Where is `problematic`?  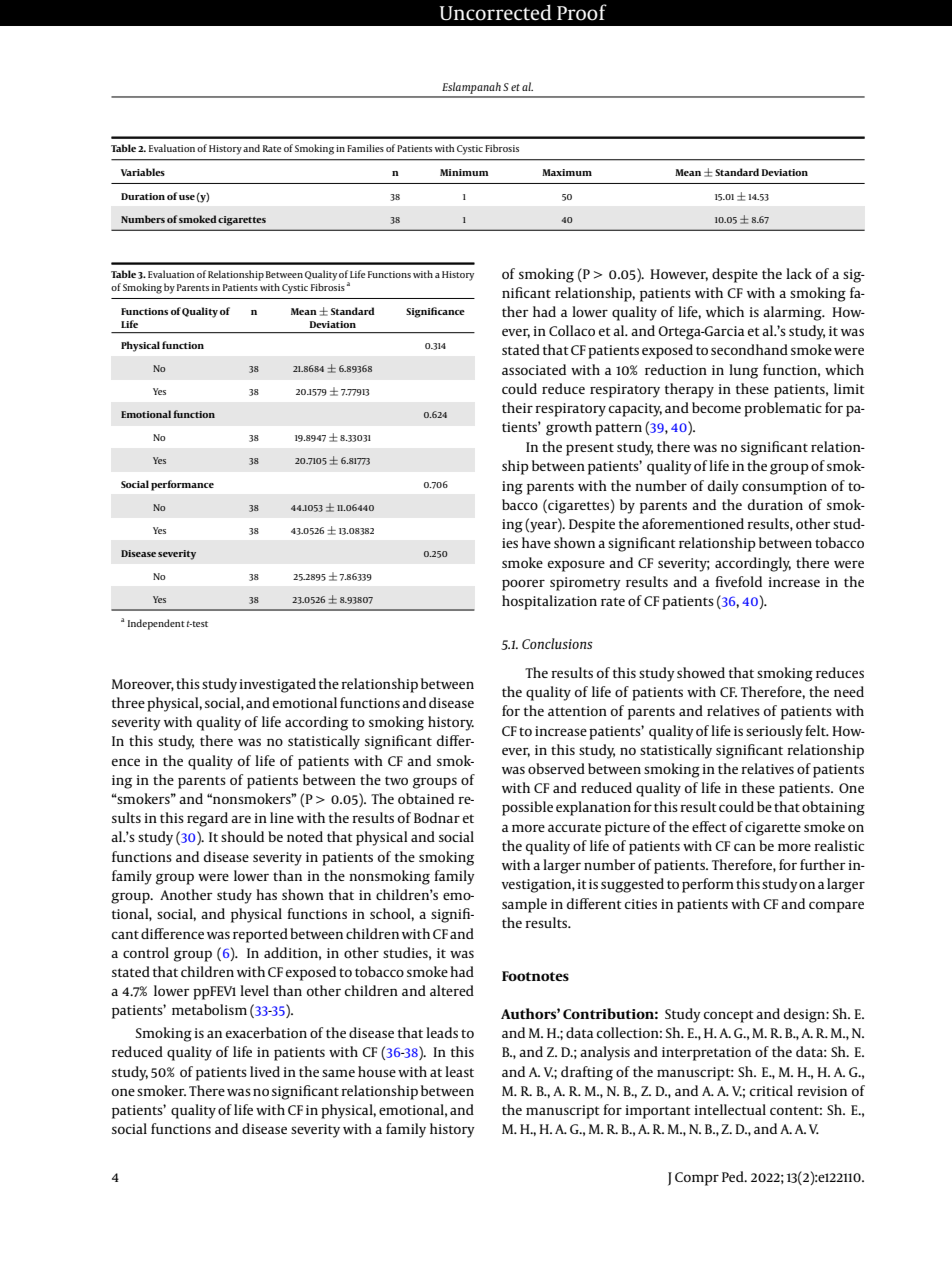
problematic is located at coordinates (783, 409).
